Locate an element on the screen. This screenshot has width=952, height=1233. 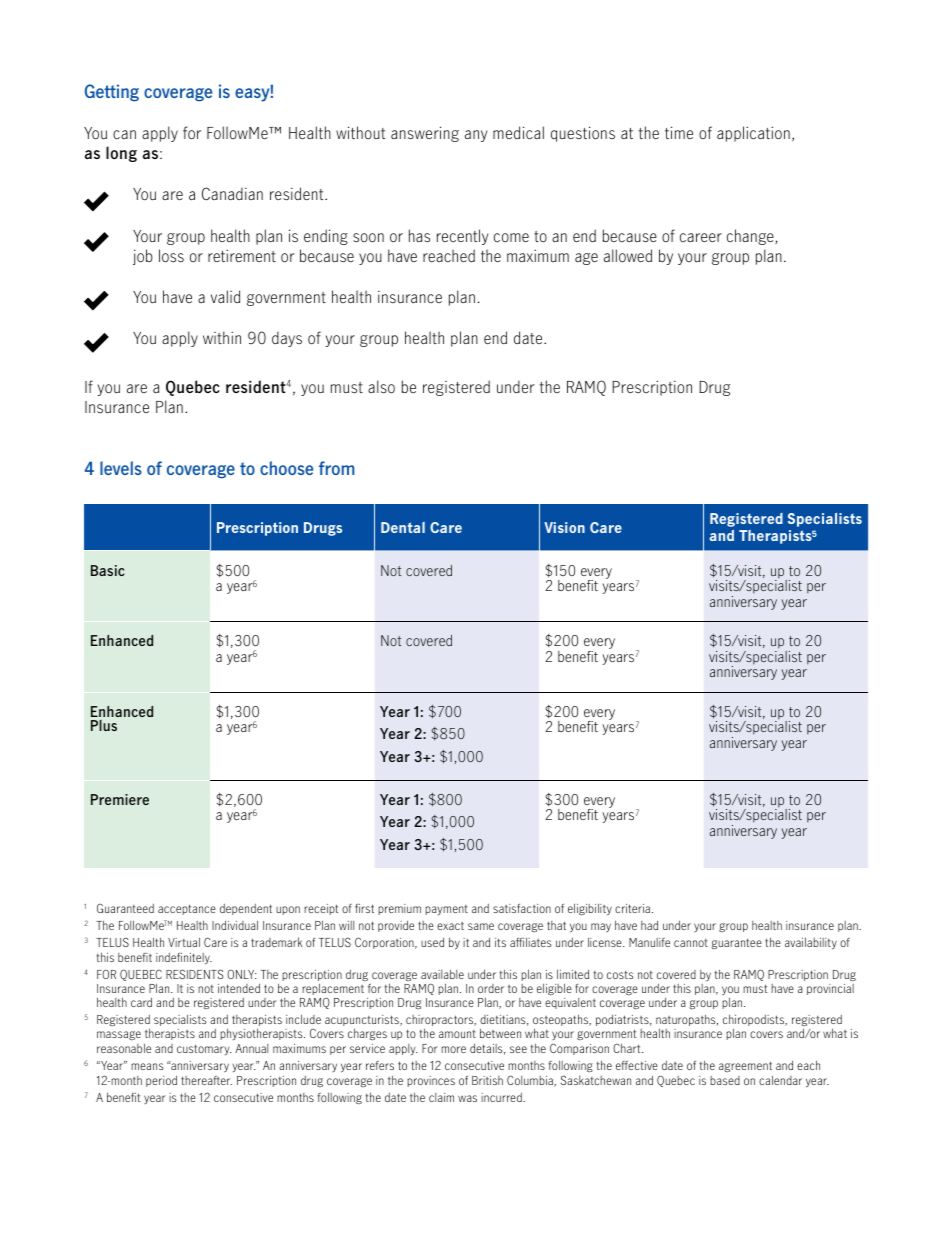
agreement is located at coordinates (745, 1066).
